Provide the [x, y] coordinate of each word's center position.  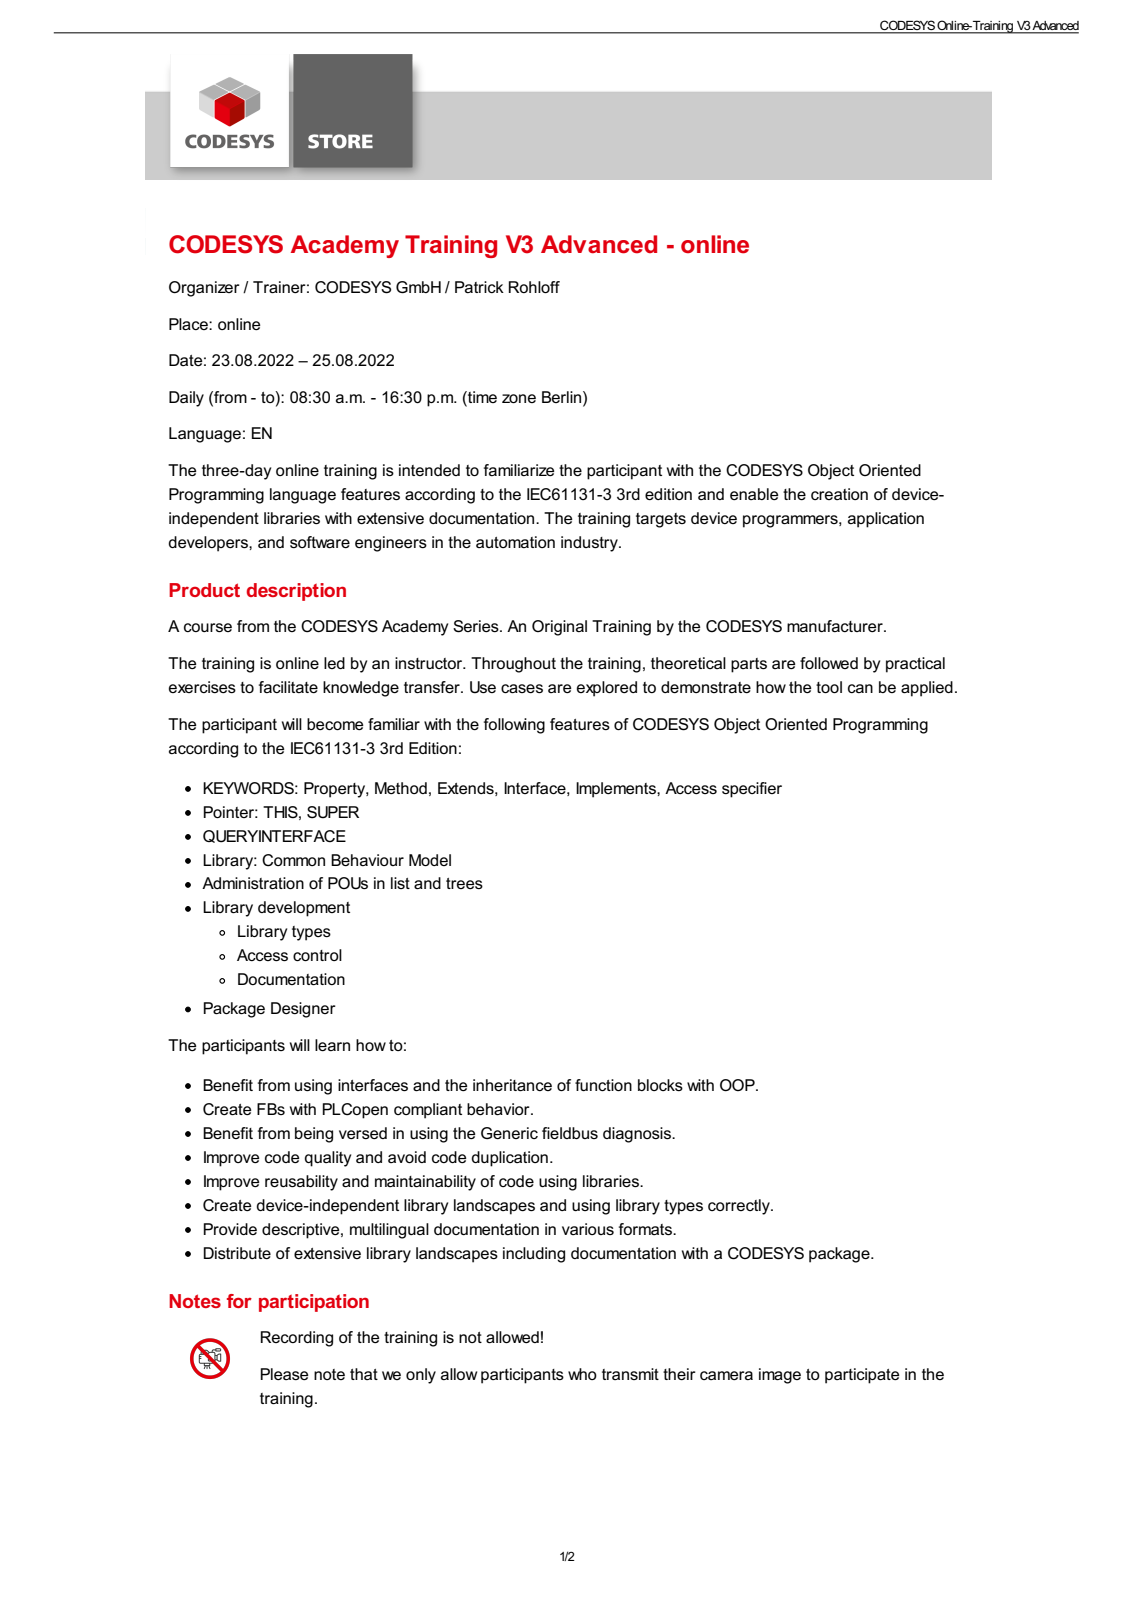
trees [464, 883]
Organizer [204, 289]
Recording [297, 1339]
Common [293, 860]
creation [839, 494]
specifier [752, 790]
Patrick [479, 287]
